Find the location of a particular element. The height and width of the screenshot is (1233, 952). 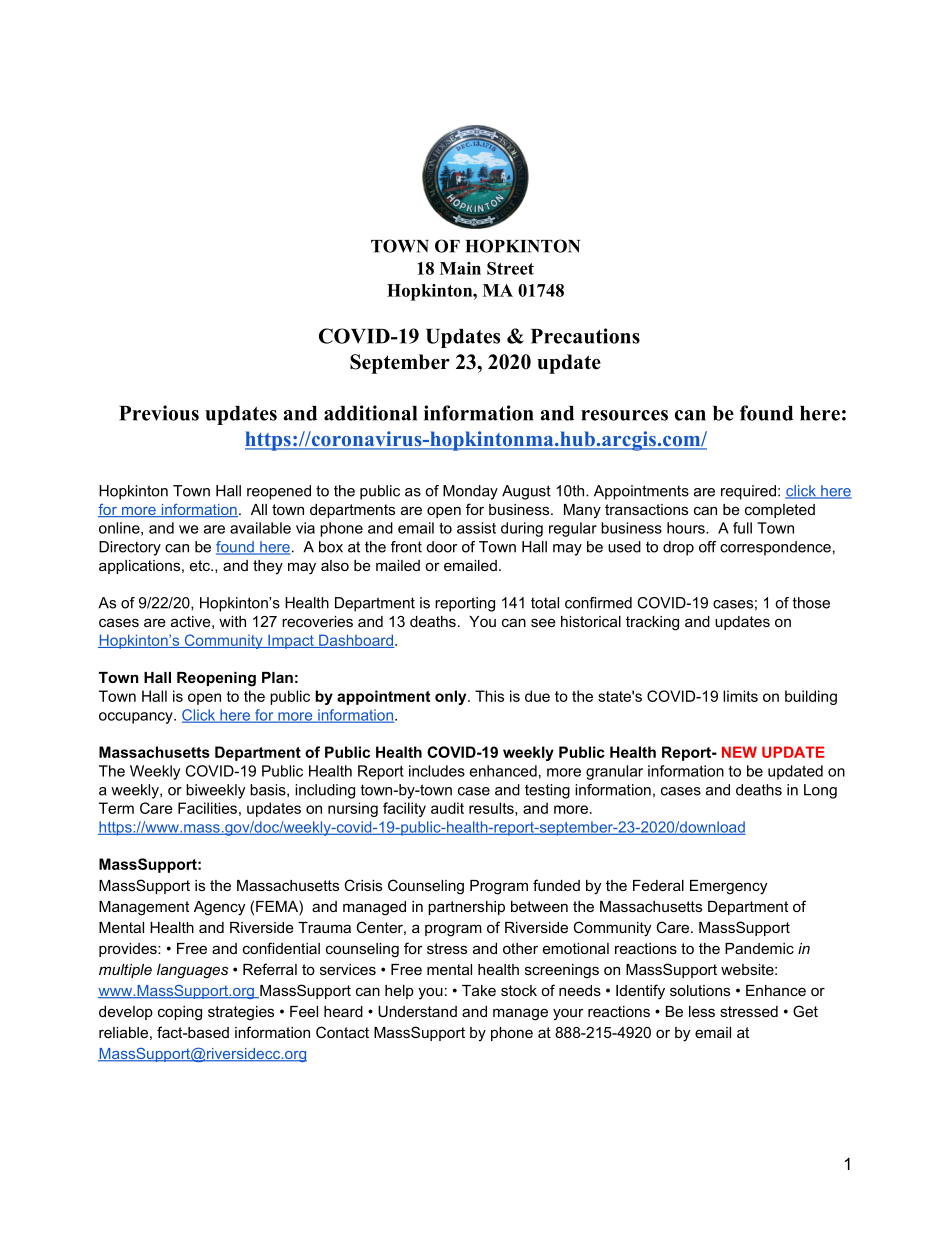

Term is located at coordinates (116, 808).
